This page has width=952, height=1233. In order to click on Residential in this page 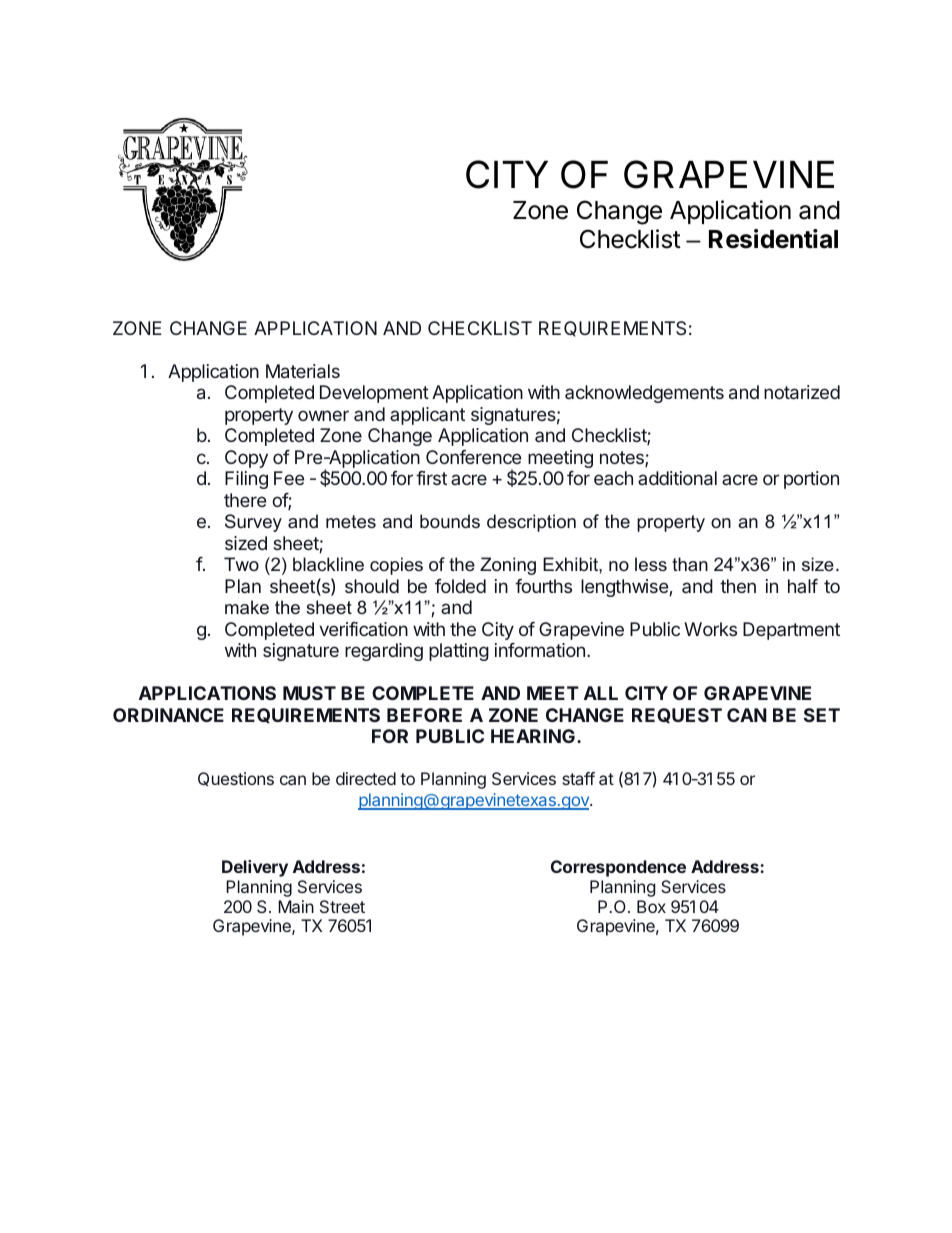, I will do `click(773, 239)`.
